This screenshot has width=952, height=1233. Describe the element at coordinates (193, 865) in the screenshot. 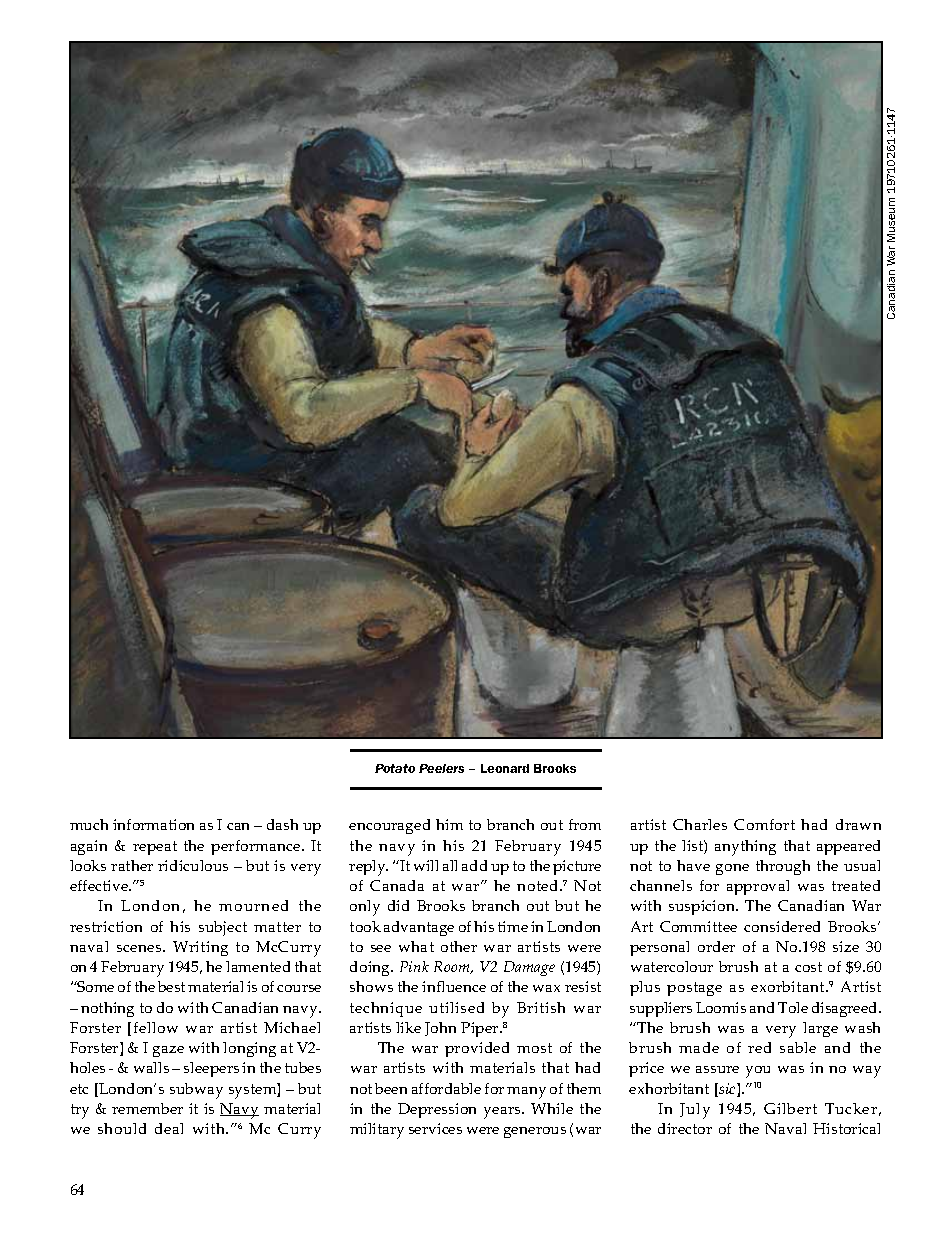

I see `ridiculous` at that location.
